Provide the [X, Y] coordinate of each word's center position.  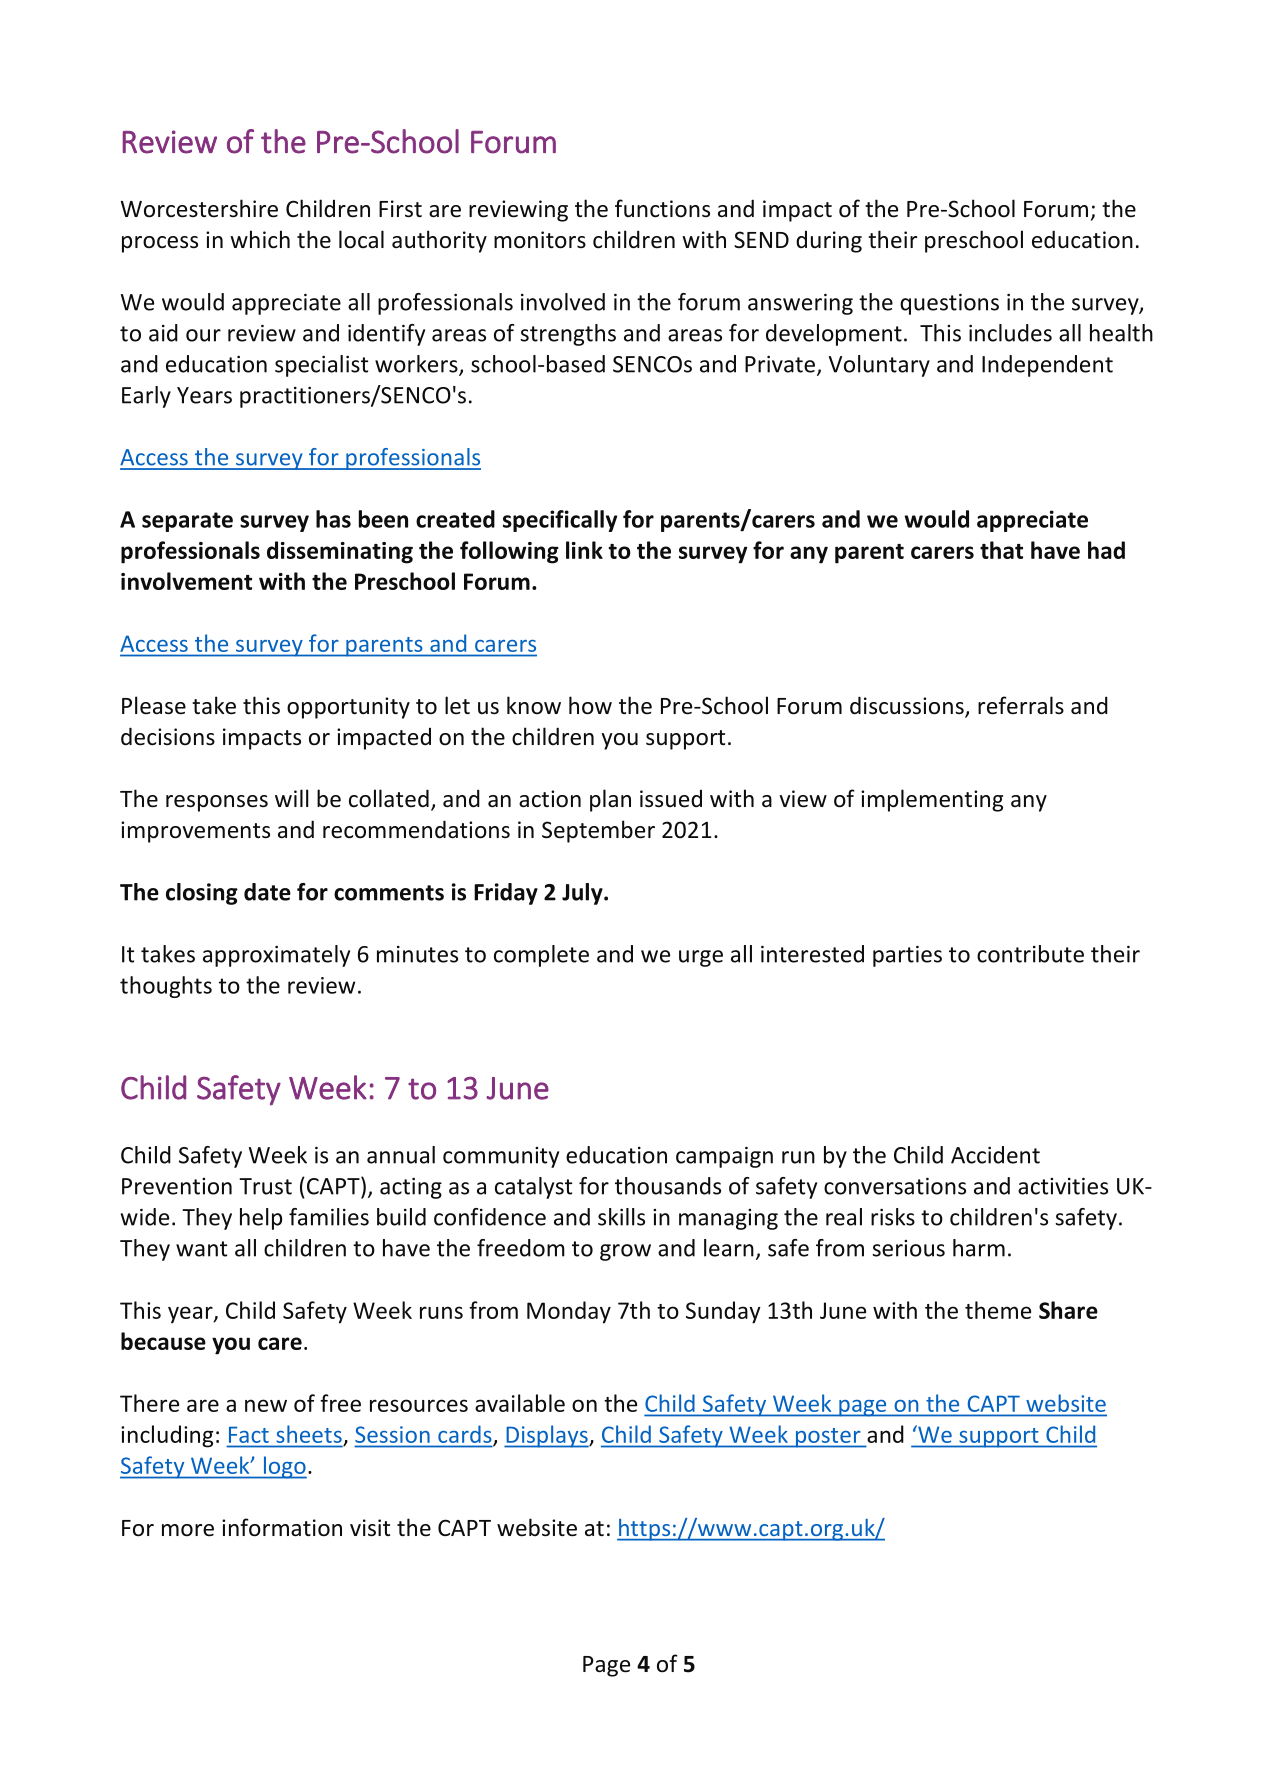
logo [284, 1467]
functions [662, 208]
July [583, 894]
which [260, 239]
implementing [932, 800]
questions [949, 304]
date [267, 892]
